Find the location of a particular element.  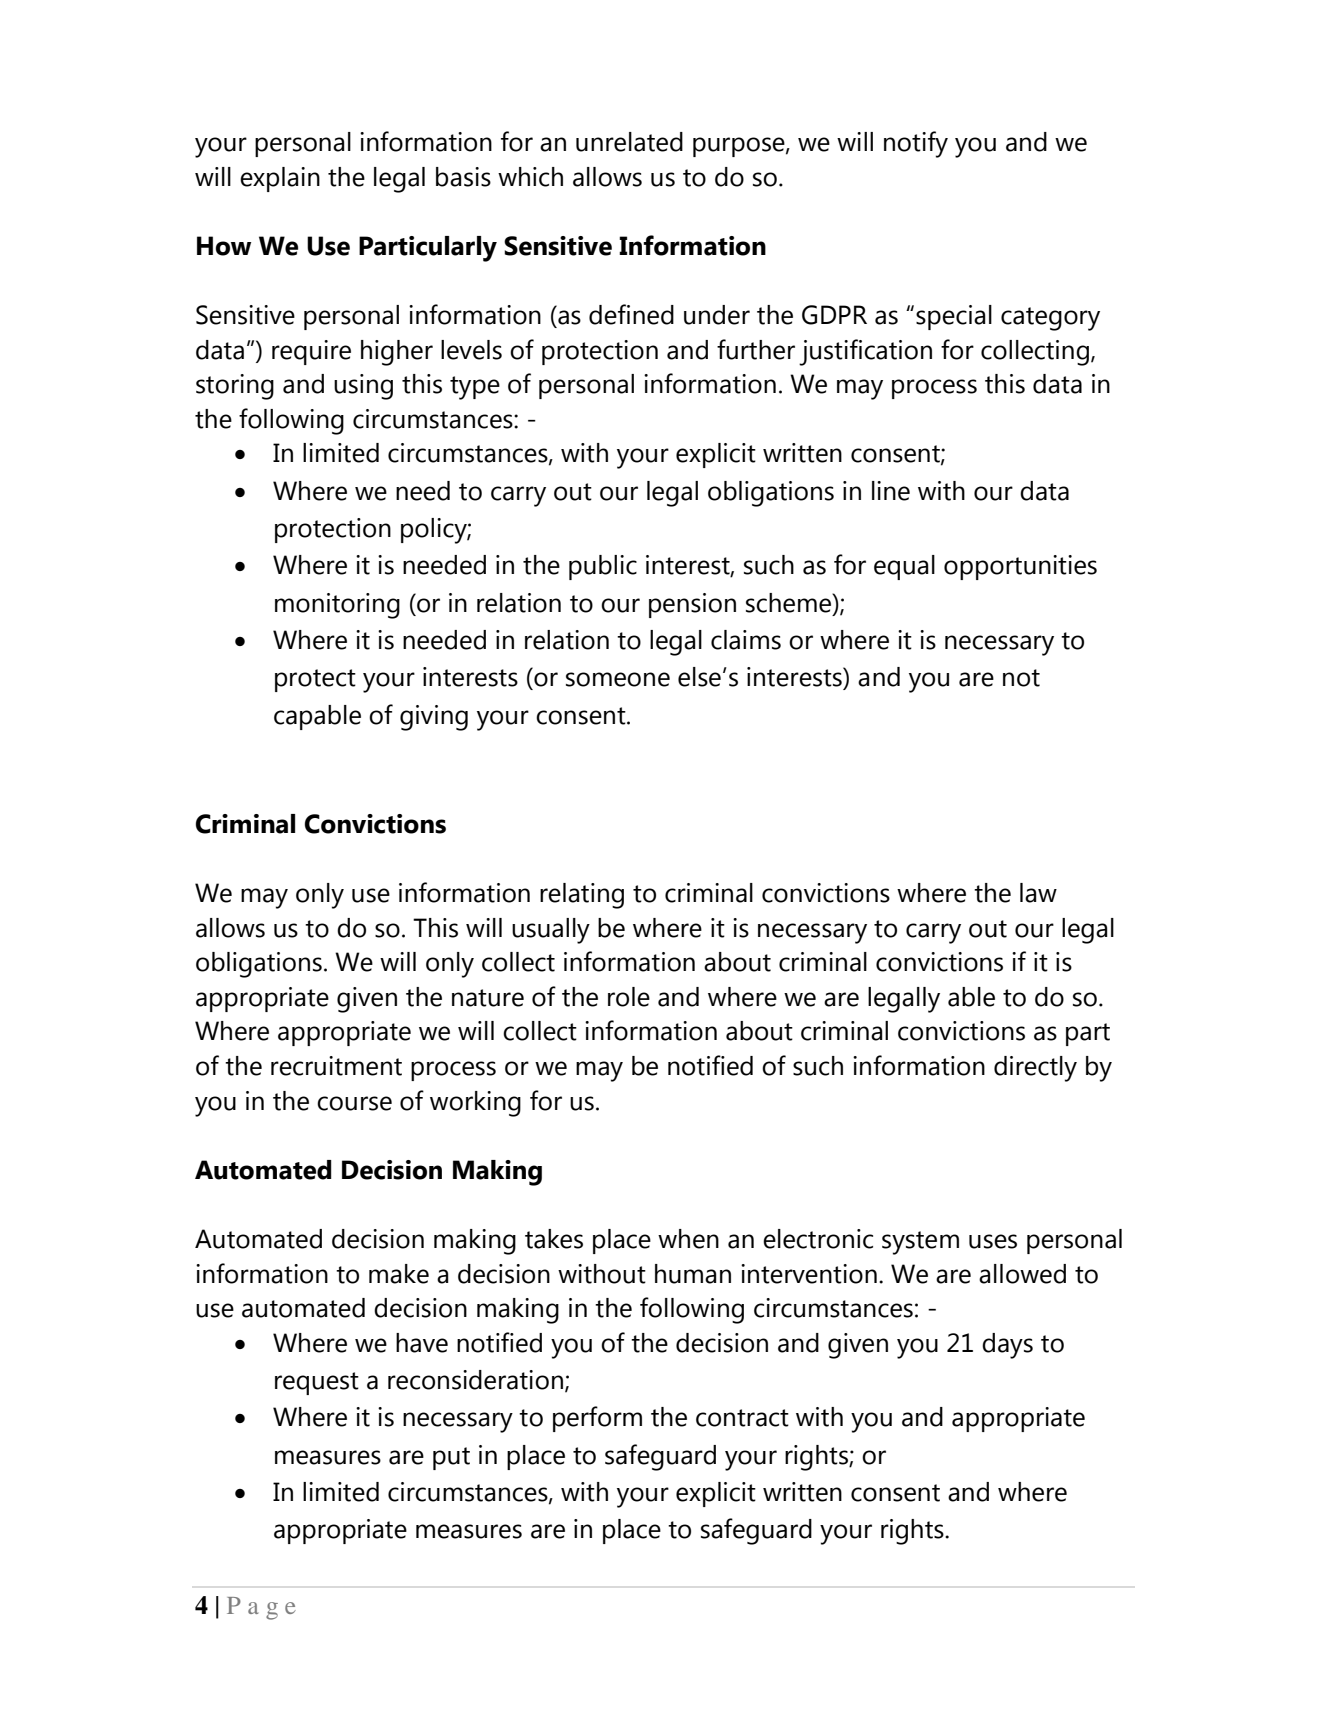

directly is located at coordinates (1035, 1069).
